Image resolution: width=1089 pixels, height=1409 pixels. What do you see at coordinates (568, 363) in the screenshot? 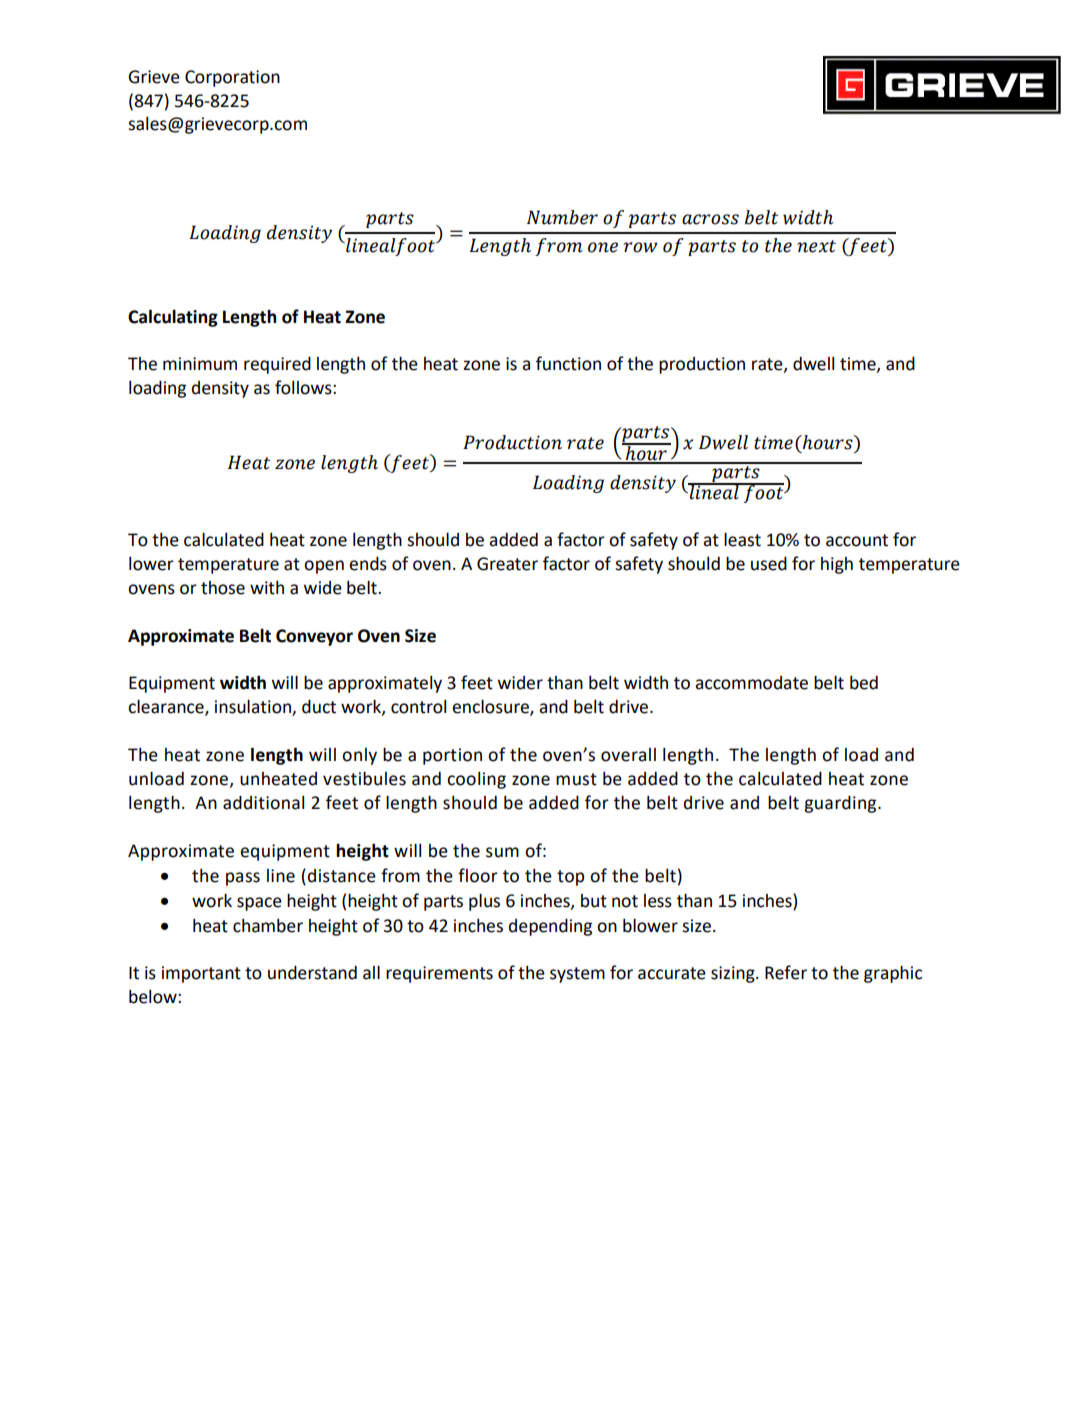
I see `function` at bounding box center [568, 363].
